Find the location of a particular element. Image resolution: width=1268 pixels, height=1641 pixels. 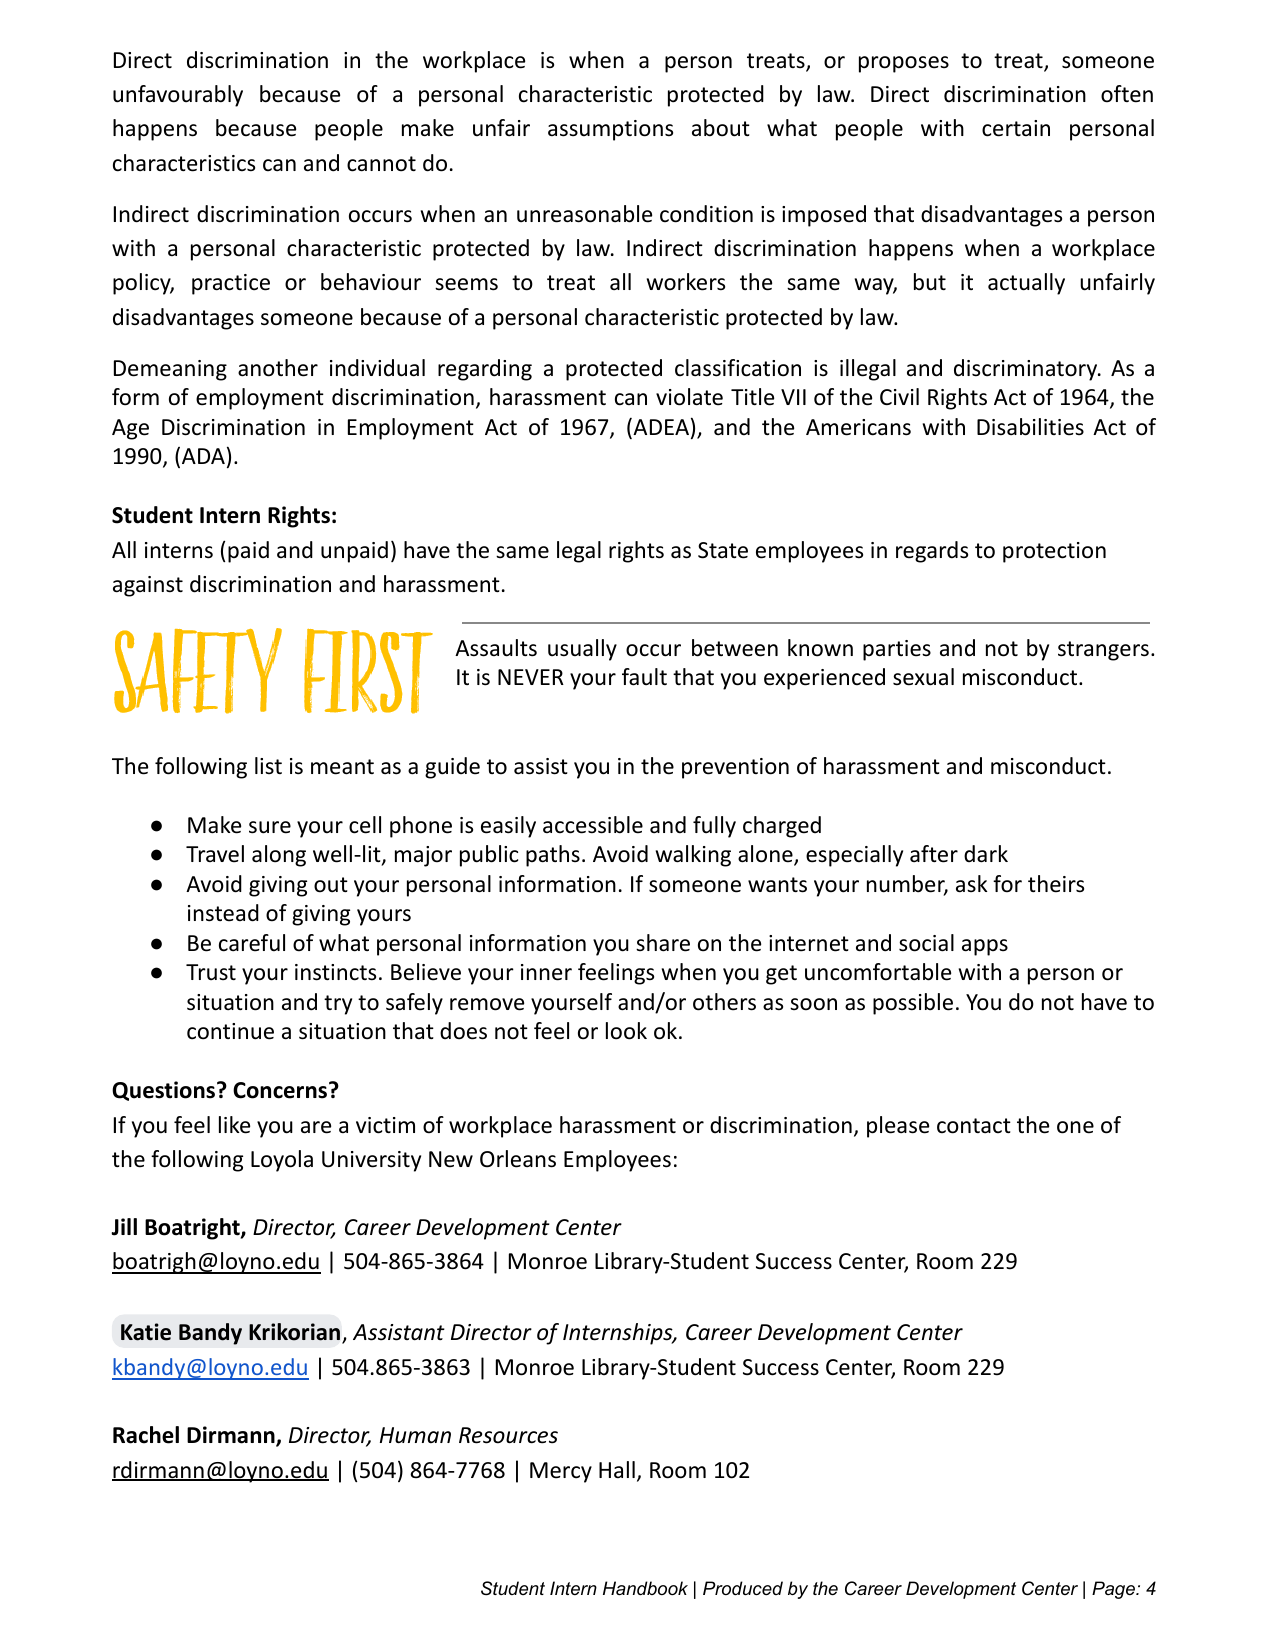

look is located at coordinates (626, 1031).
